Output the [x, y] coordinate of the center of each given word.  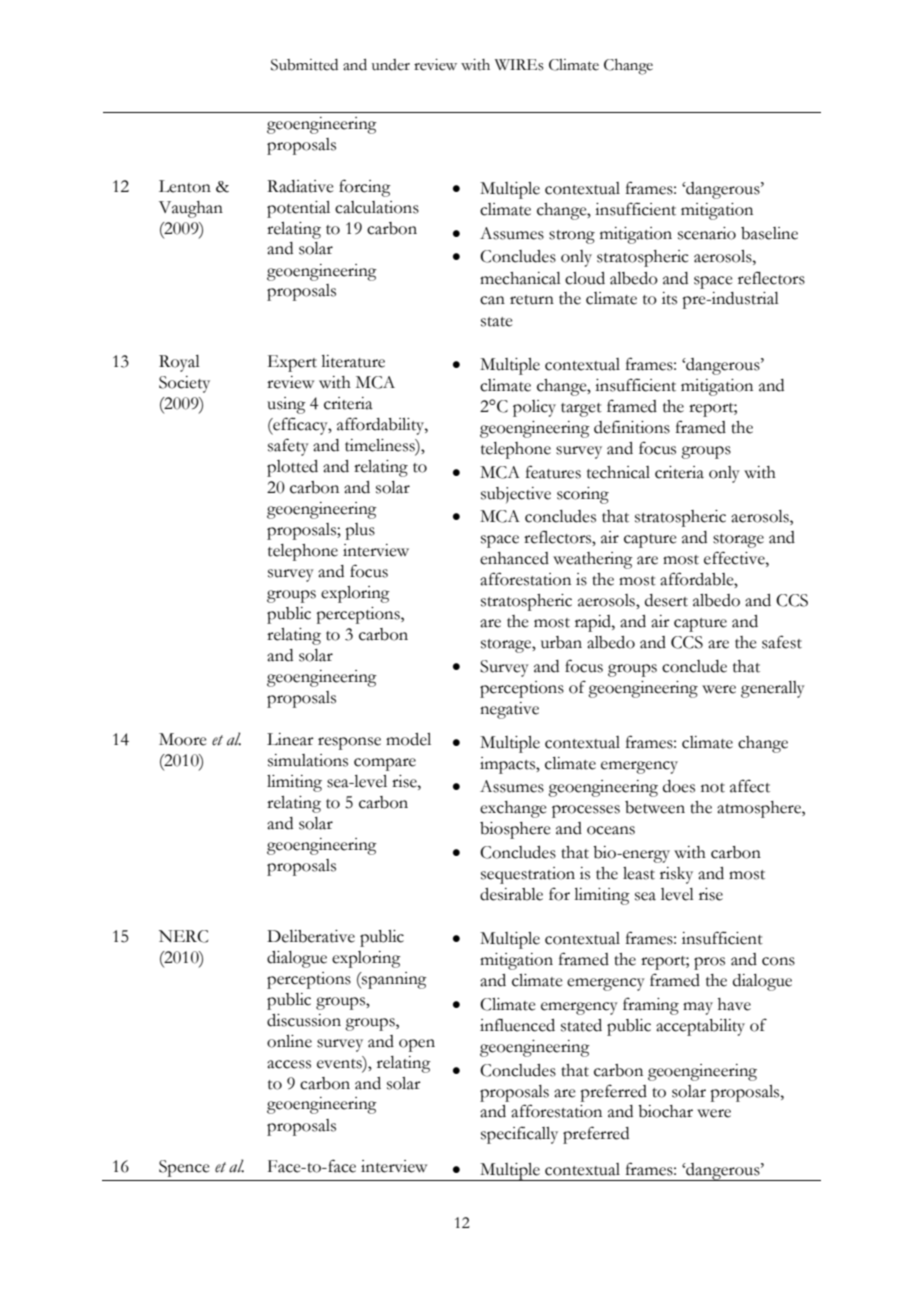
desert [666, 600]
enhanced [514, 558]
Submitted [304, 65]
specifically [519, 1135]
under [391, 65]
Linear [290, 739]
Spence [184, 1168]
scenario [707, 233]
